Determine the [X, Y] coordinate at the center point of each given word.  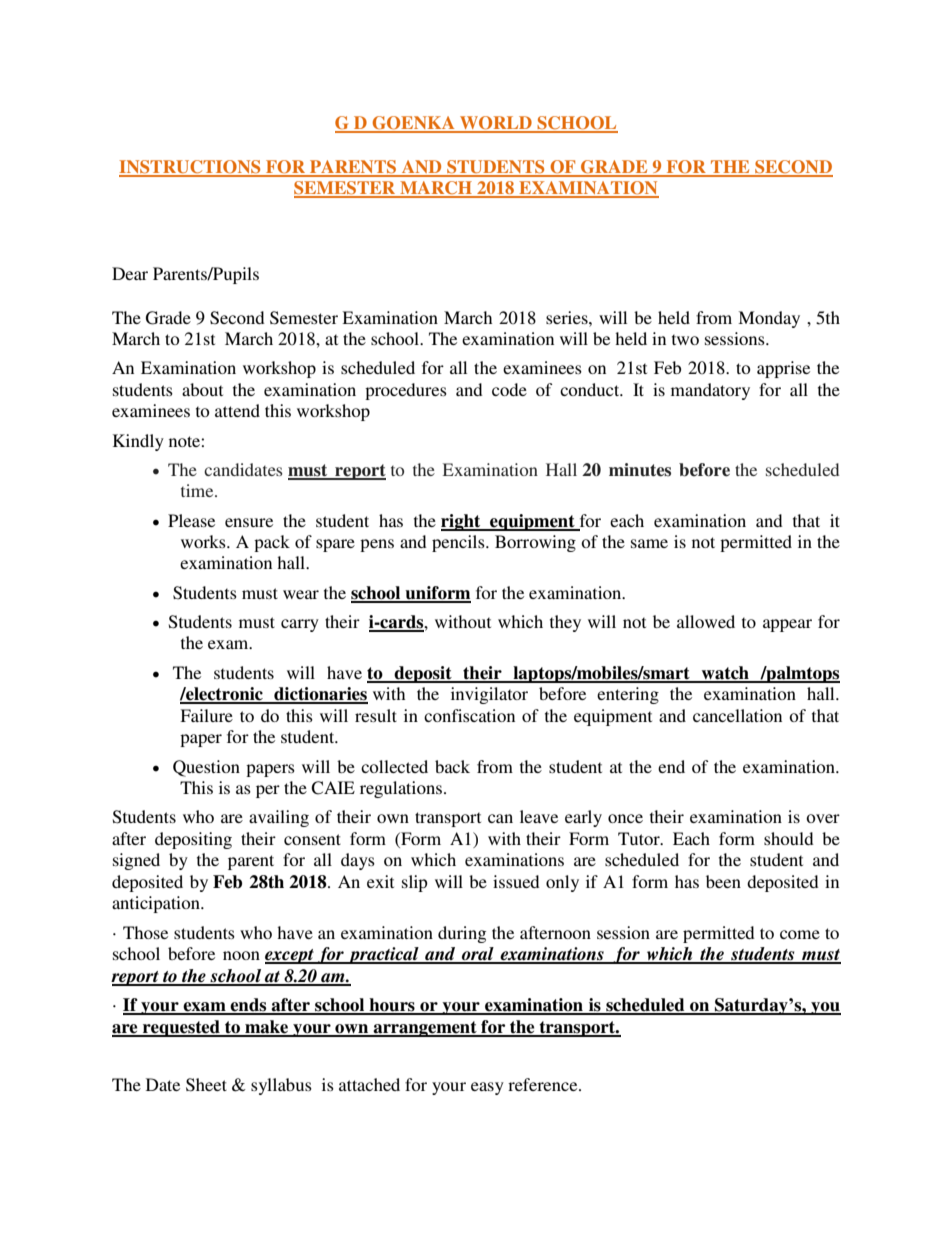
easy [487, 1088]
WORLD [496, 124]
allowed [706, 621]
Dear [130, 273]
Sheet [206, 1085]
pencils [459, 543]
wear [301, 594]
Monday [769, 319]
